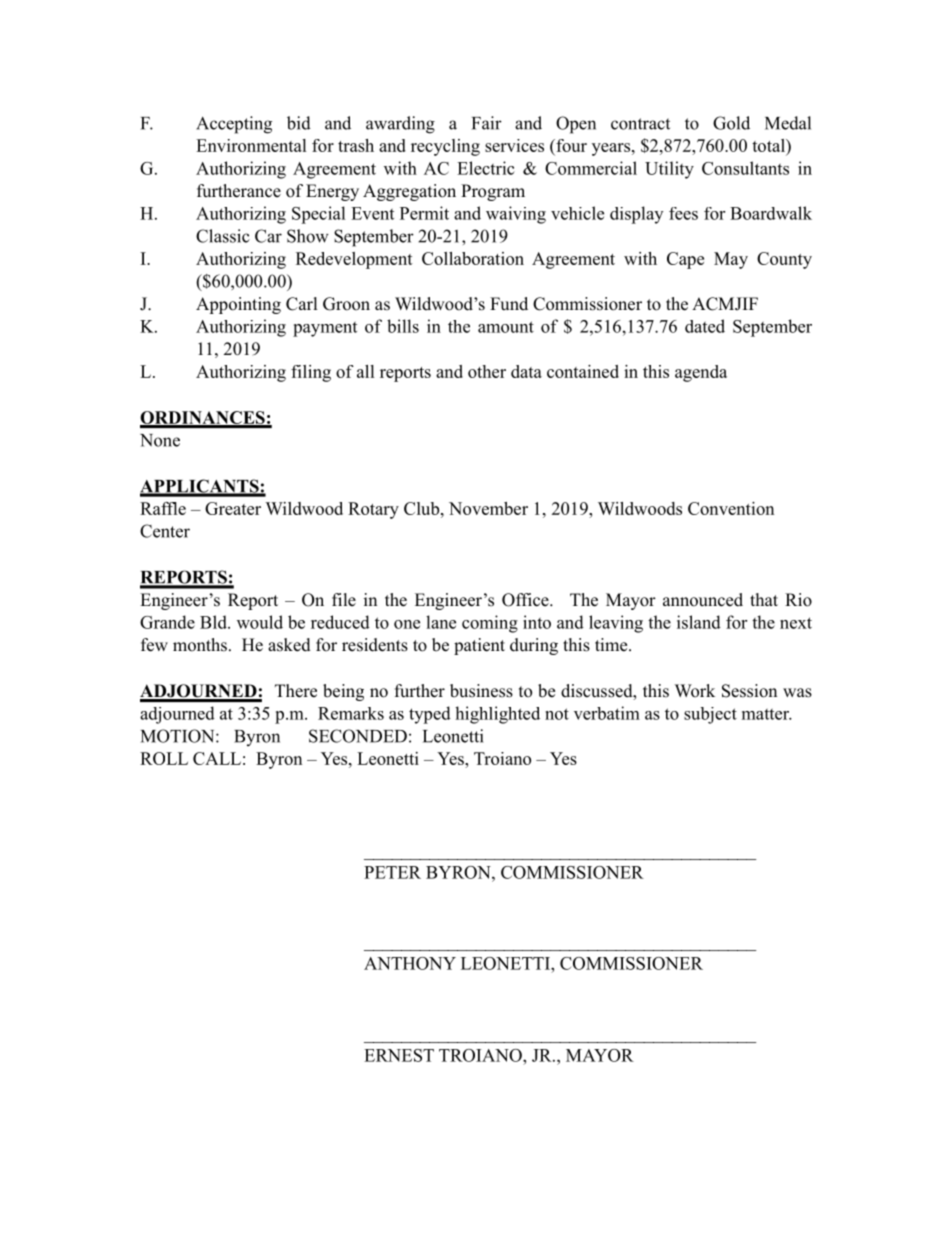 The image size is (952, 1233). What do you see at coordinates (497, 715) in the screenshot?
I see `highlighted` at bounding box center [497, 715].
